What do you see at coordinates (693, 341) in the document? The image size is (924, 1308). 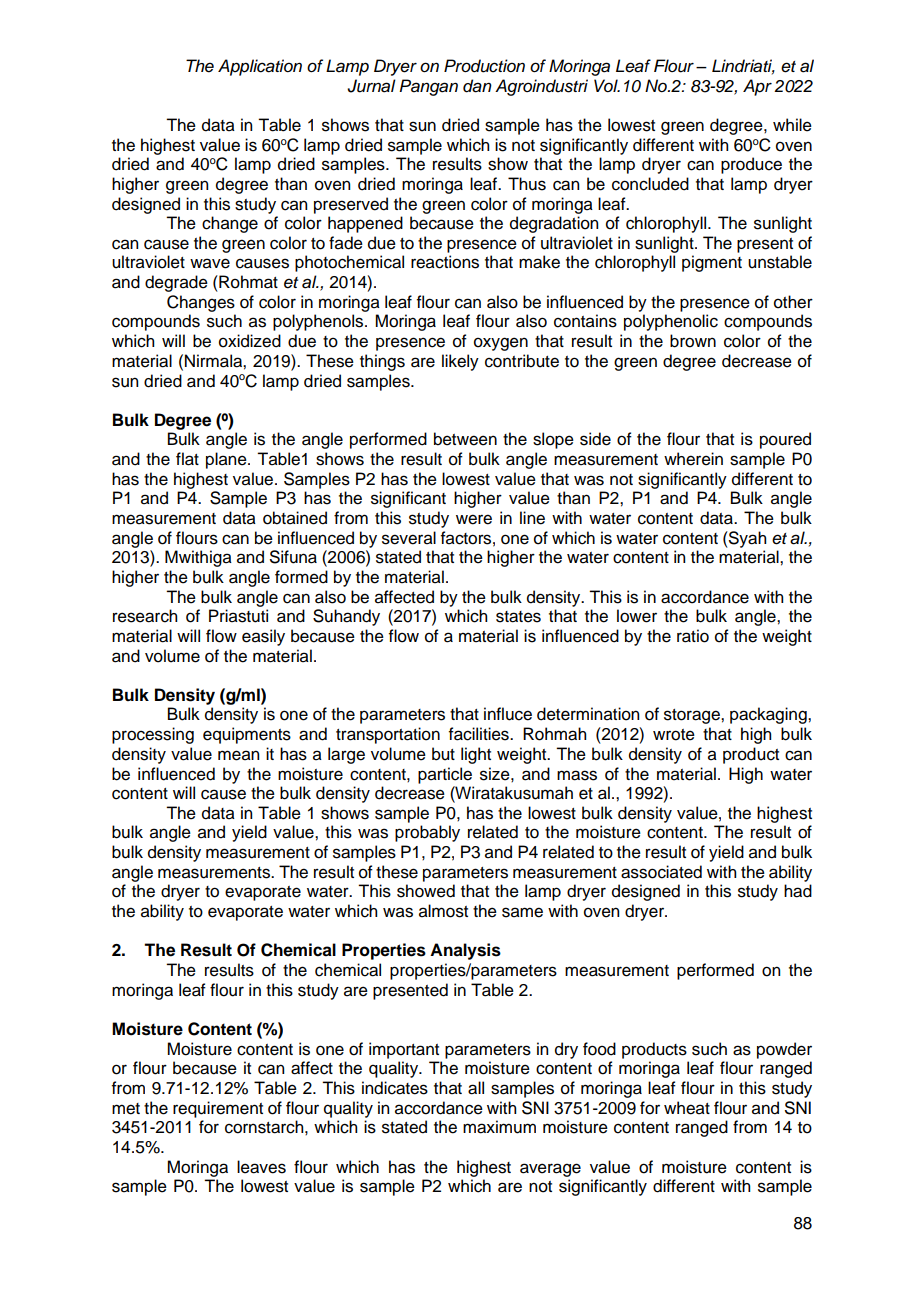 I see `brown` at bounding box center [693, 341].
